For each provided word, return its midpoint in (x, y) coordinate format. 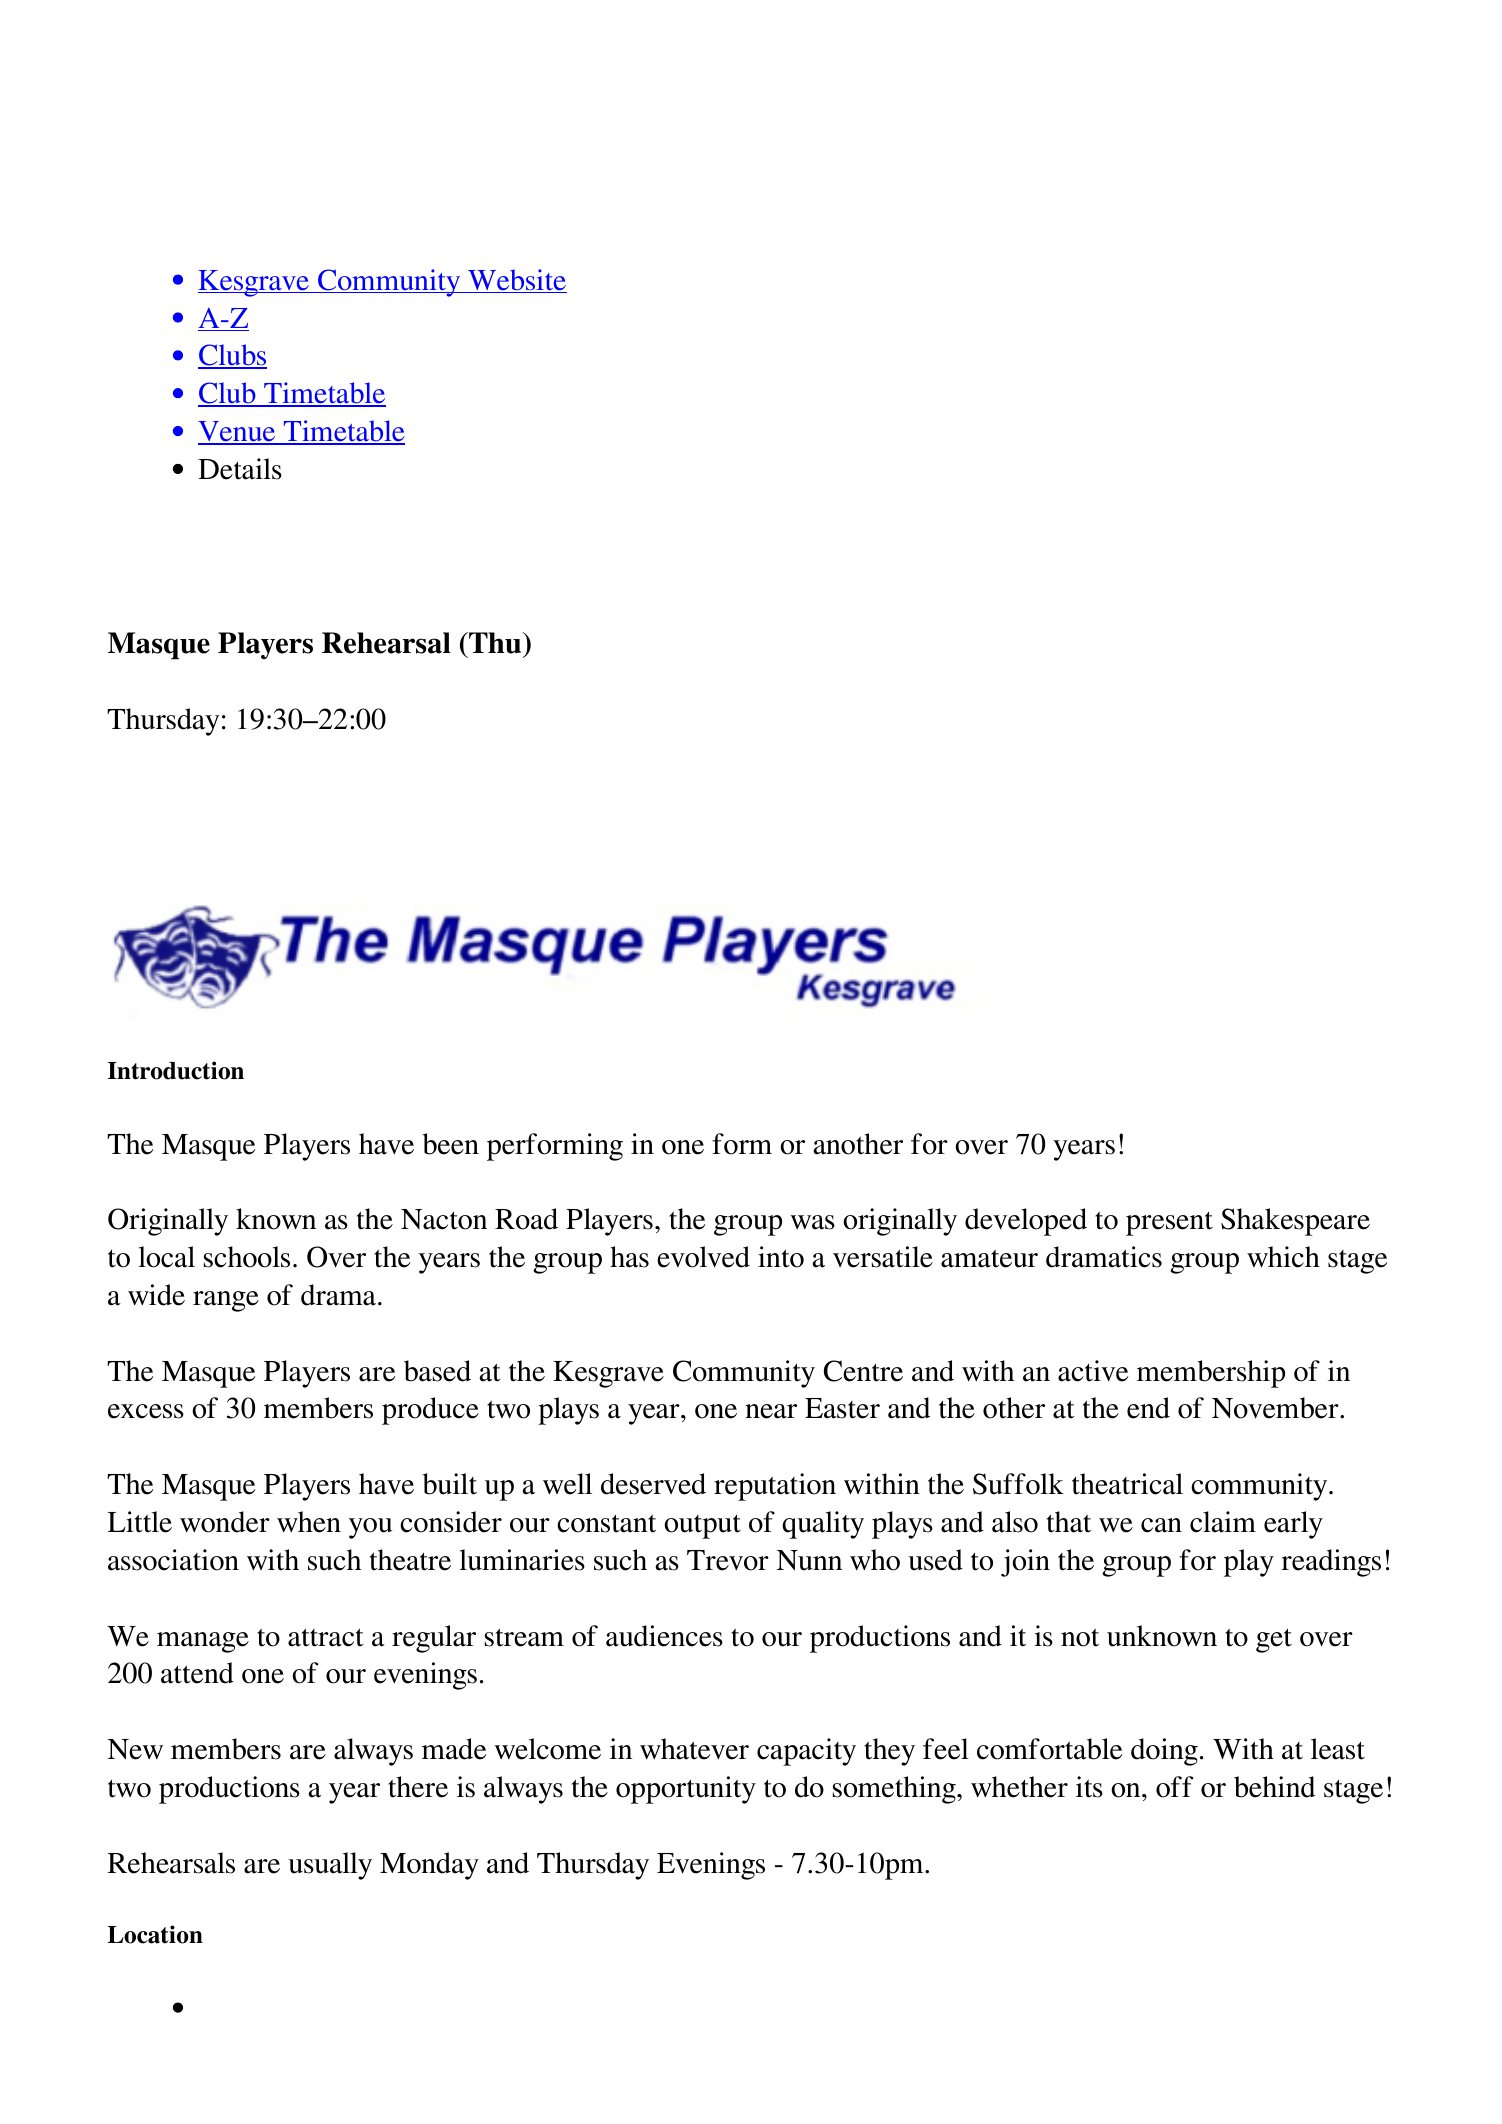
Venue (238, 432)
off (1175, 1787)
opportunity (686, 1790)
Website (516, 281)
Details (240, 469)
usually (330, 1866)
